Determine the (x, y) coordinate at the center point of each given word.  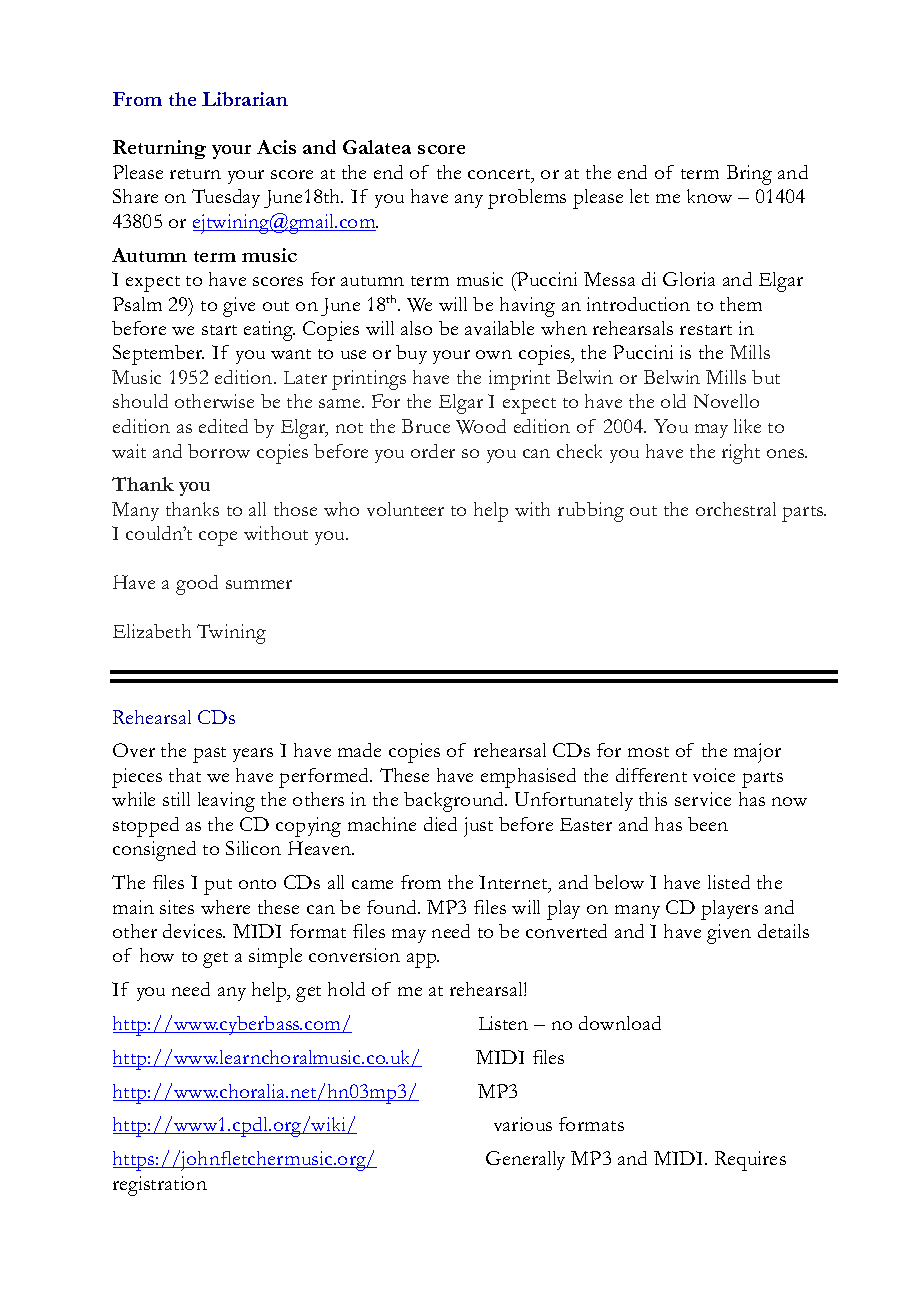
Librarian (245, 99)
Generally (525, 1160)
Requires (750, 1161)
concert (500, 175)
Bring (749, 175)
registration (160, 1186)
